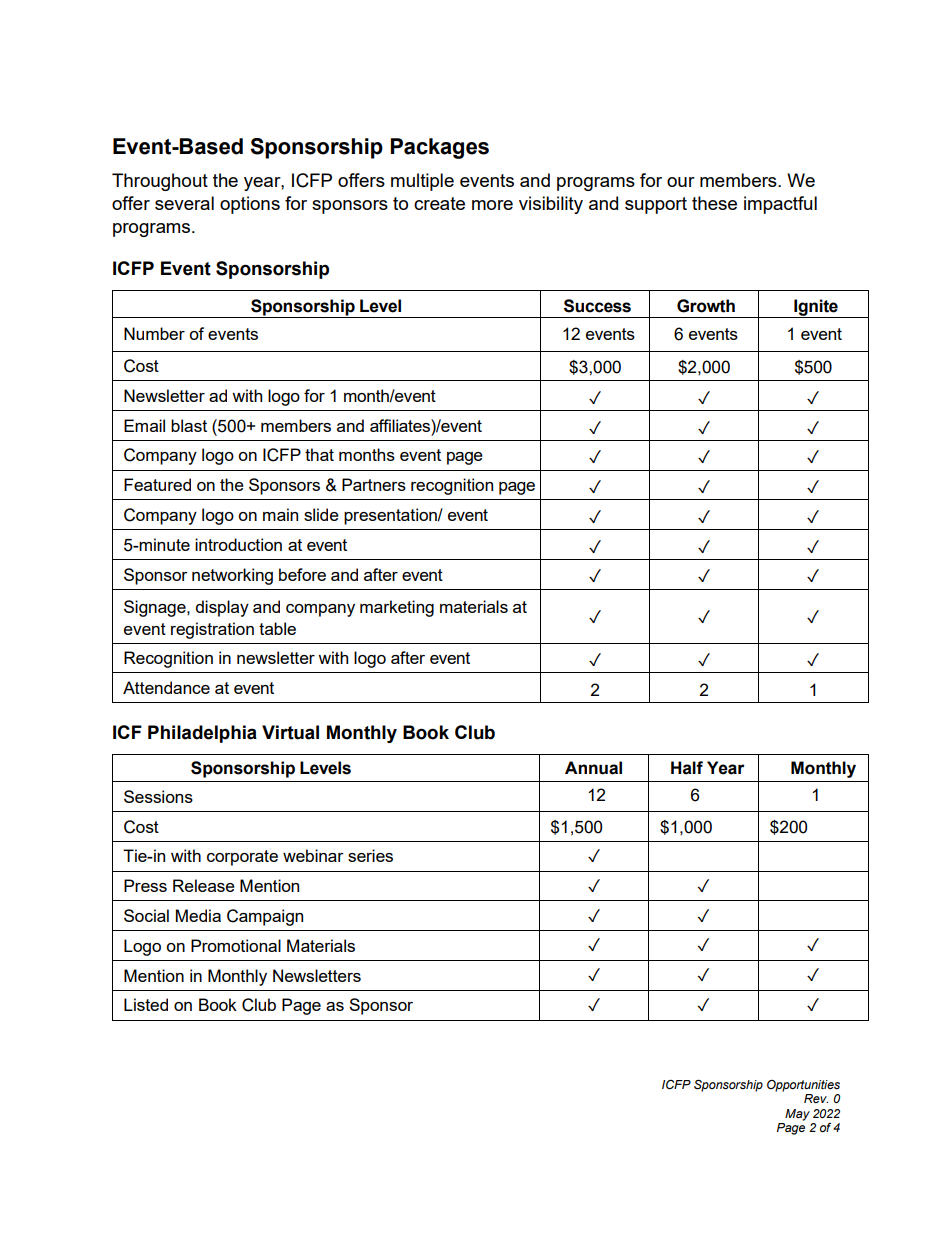 The width and height of the screenshot is (952, 1233). What do you see at coordinates (492, 205) in the screenshot?
I see `more` at bounding box center [492, 205].
